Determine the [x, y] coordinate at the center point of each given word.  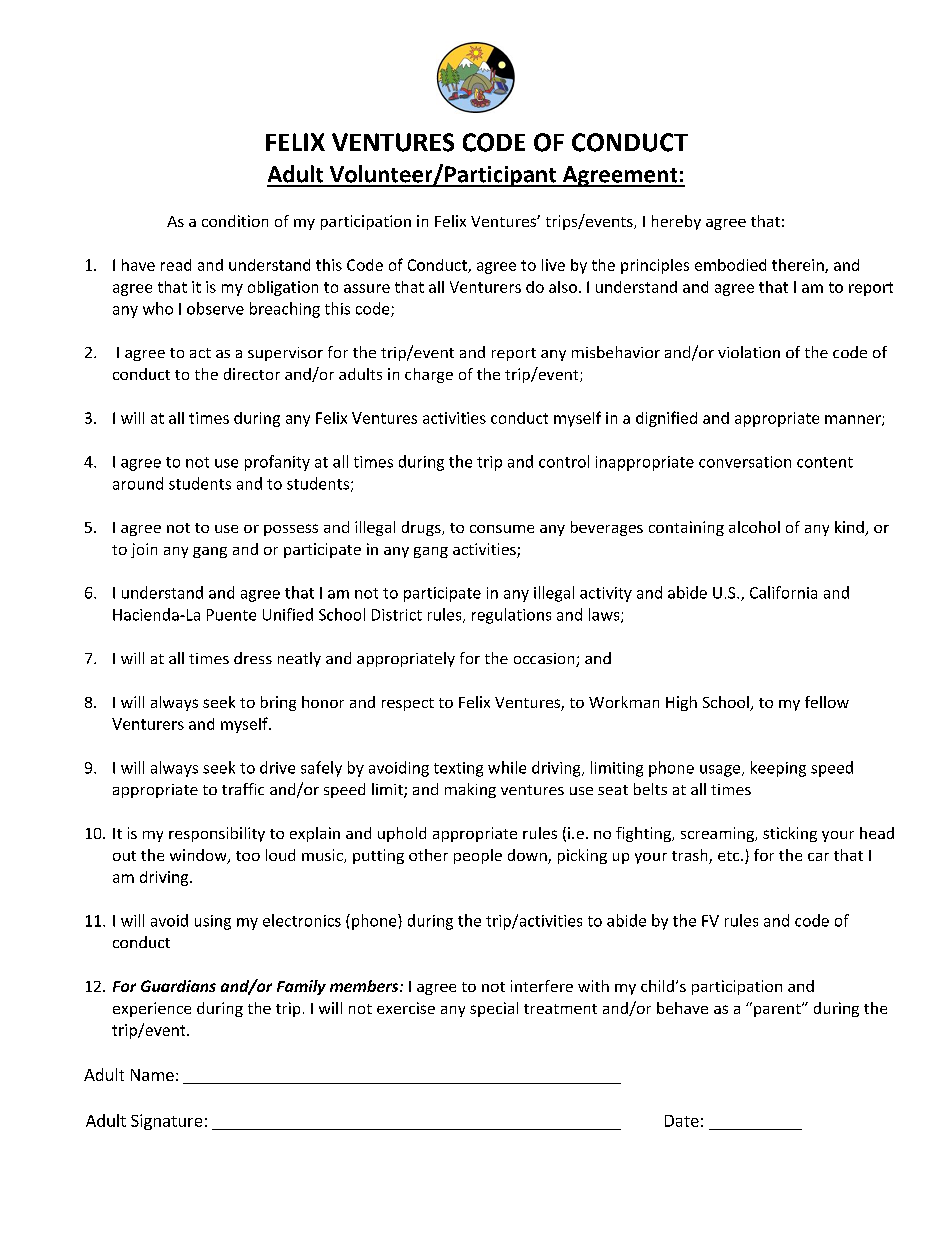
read [176, 265]
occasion [545, 660]
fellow [827, 702]
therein [799, 266]
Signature [166, 1122]
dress [253, 658]
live [553, 265]
